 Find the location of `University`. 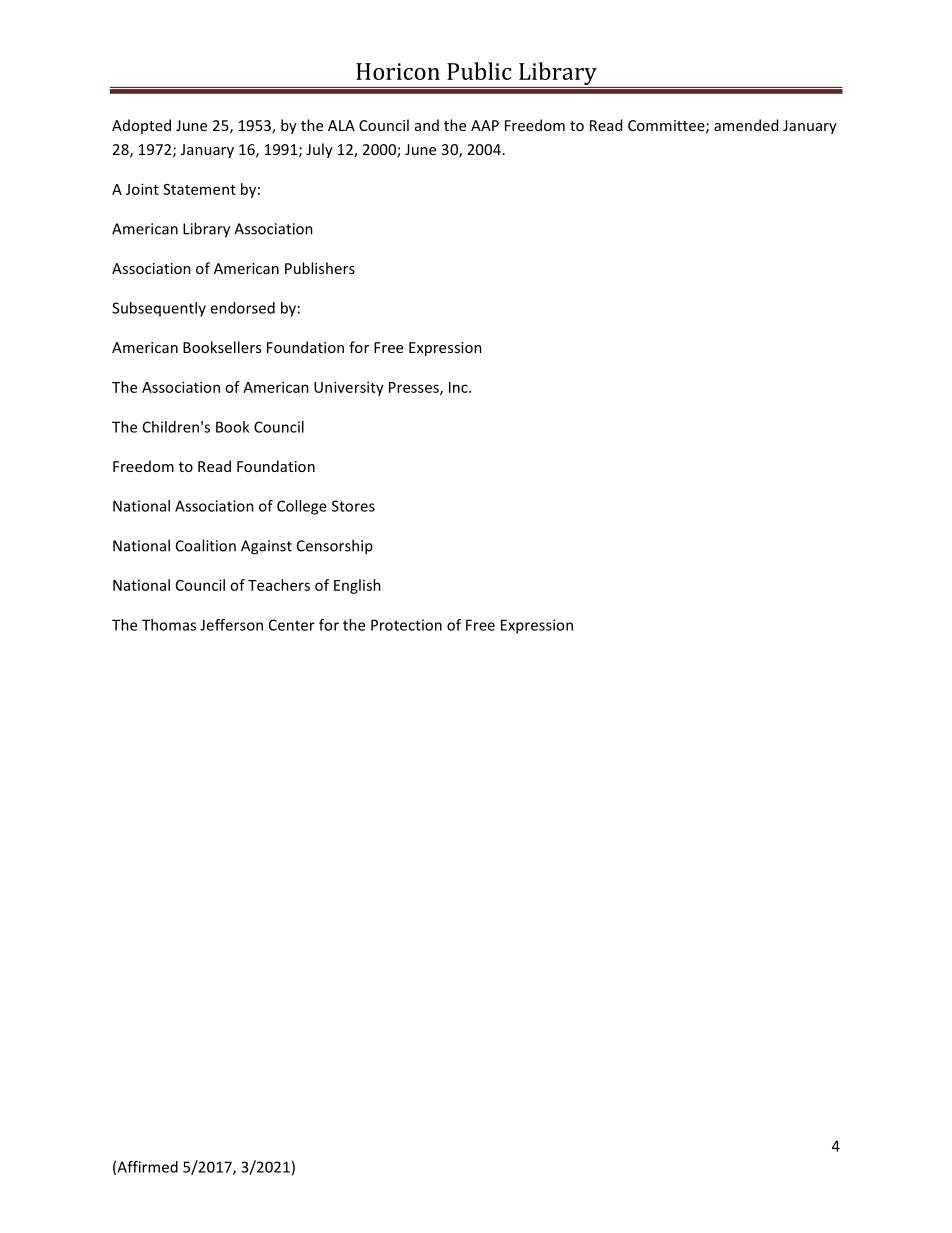

University is located at coordinates (349, 388).
